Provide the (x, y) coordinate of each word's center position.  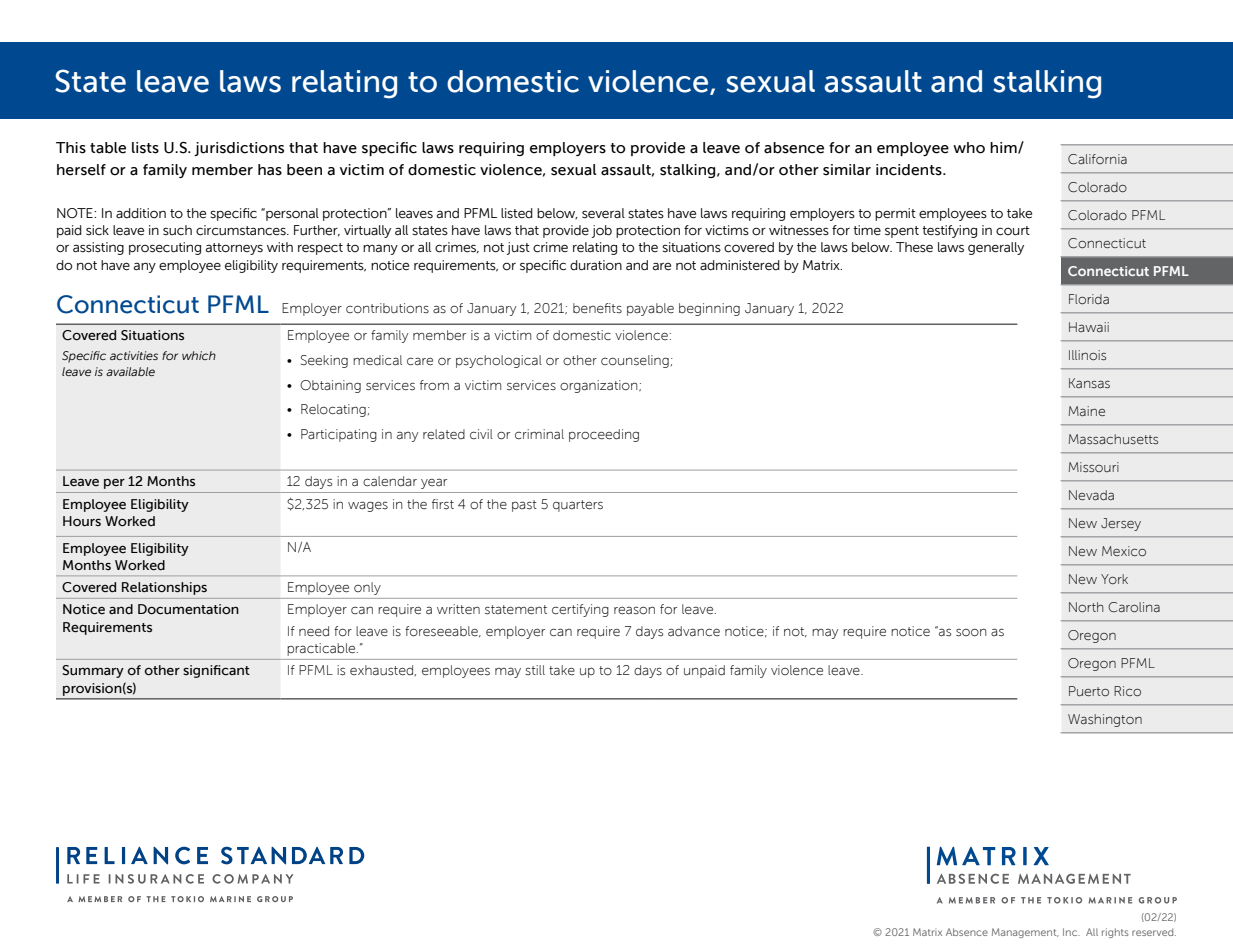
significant (216, 671)
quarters (578, 506)
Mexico (1124, 551)
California (1097, 159)
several (603, 213)
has (270, 170)
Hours (82, 521)
